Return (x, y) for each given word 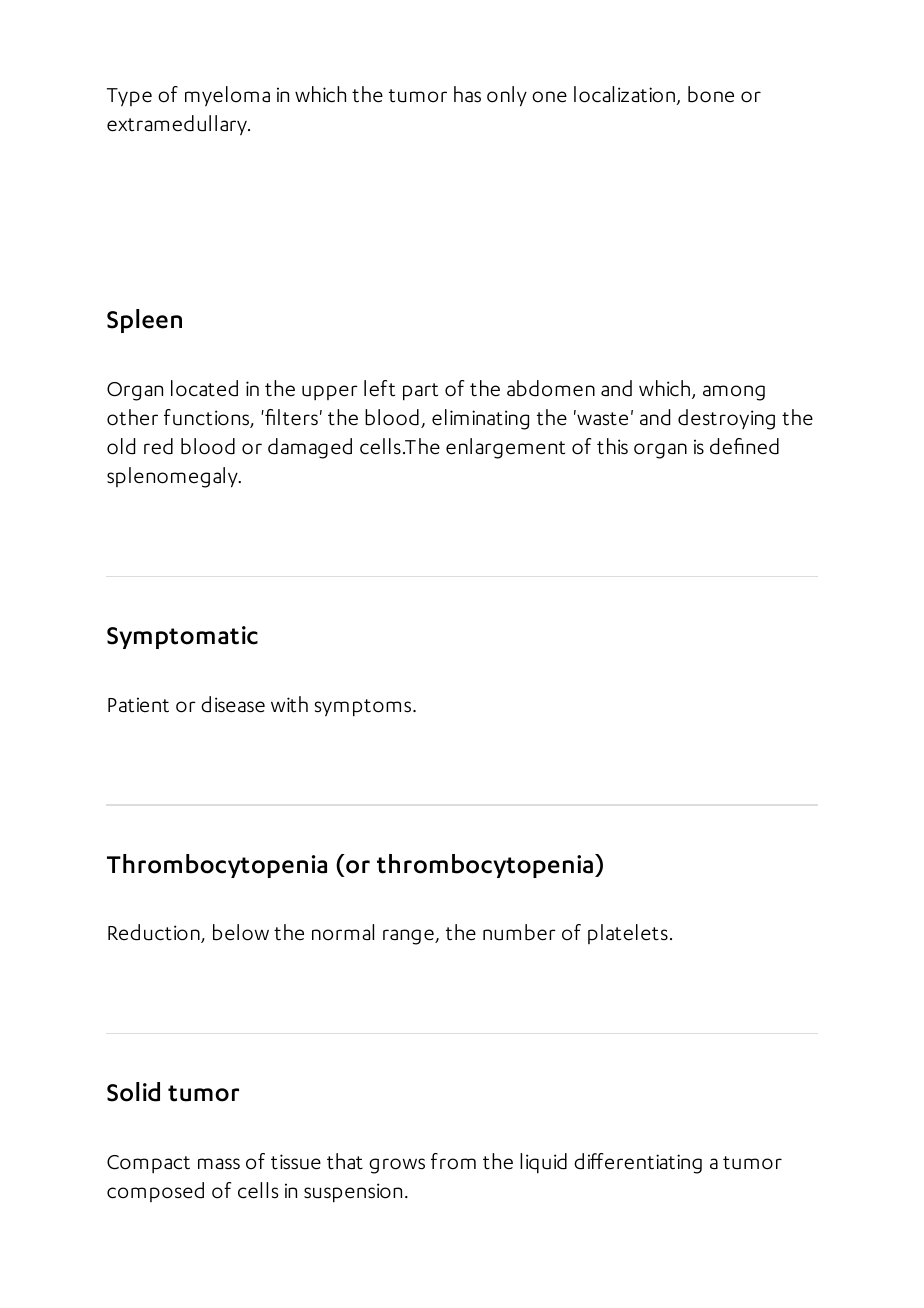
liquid (543, 1163)
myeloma (227, 96)
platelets (628, 934)
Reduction (155, 933)
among (734, 393)
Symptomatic (182, 637)
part (420, 392)
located (204, 388)
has (467, 94)
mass (219, 1164)
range (409, 937)
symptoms (364, 708)
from (453, 1161)
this (612, 446)
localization (625, 95)
